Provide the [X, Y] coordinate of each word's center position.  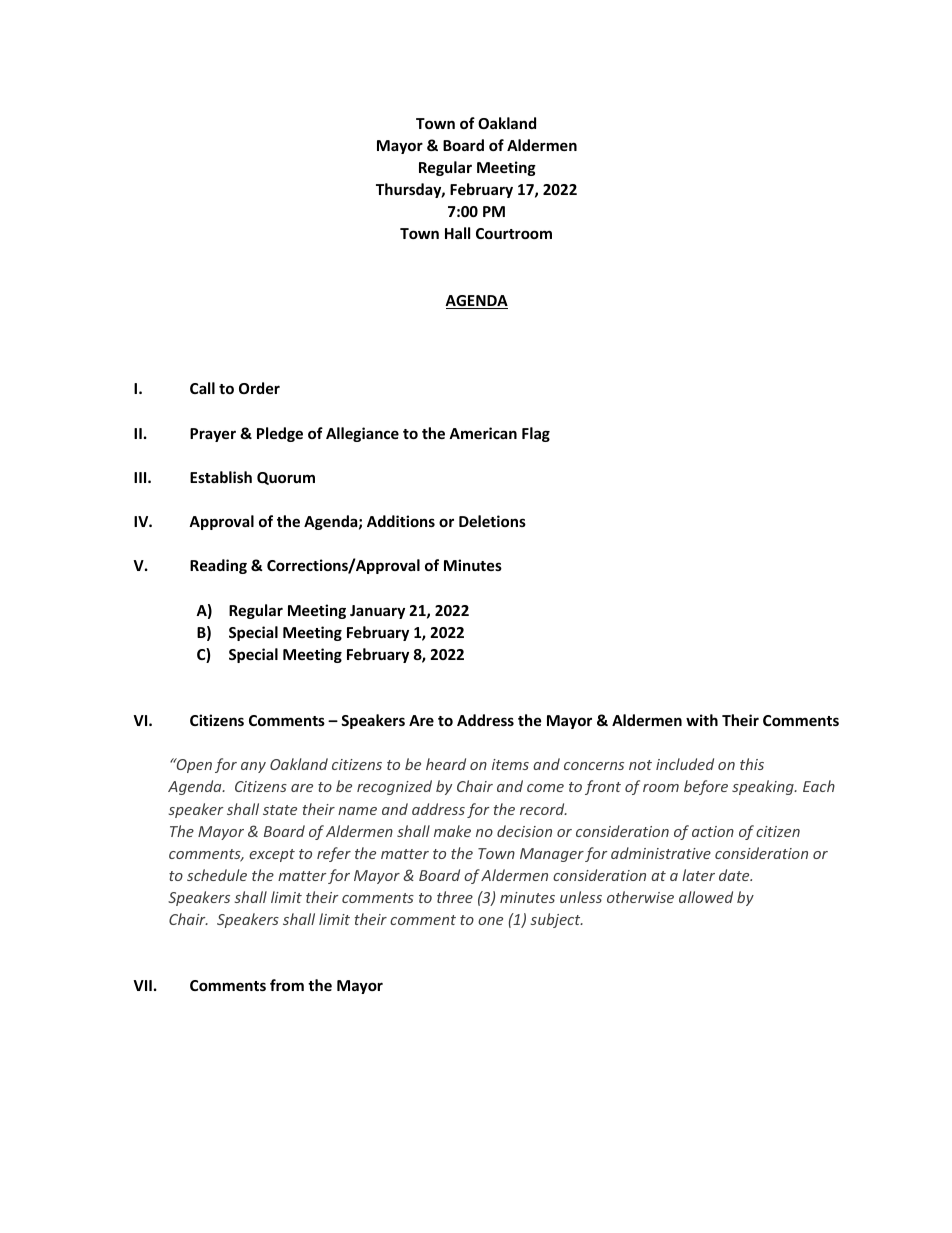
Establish [221, 477]
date [735, 875]
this [752, 764]
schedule [217, 875]
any [253, 767]
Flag [536, 434]
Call [202, 388]
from [287, 985]
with [702, 720]
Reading [218, 566]
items [510, 764]
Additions [401, 521]
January [377, 612]
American [483, 433]
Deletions [492, 521]
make [452, 831]
